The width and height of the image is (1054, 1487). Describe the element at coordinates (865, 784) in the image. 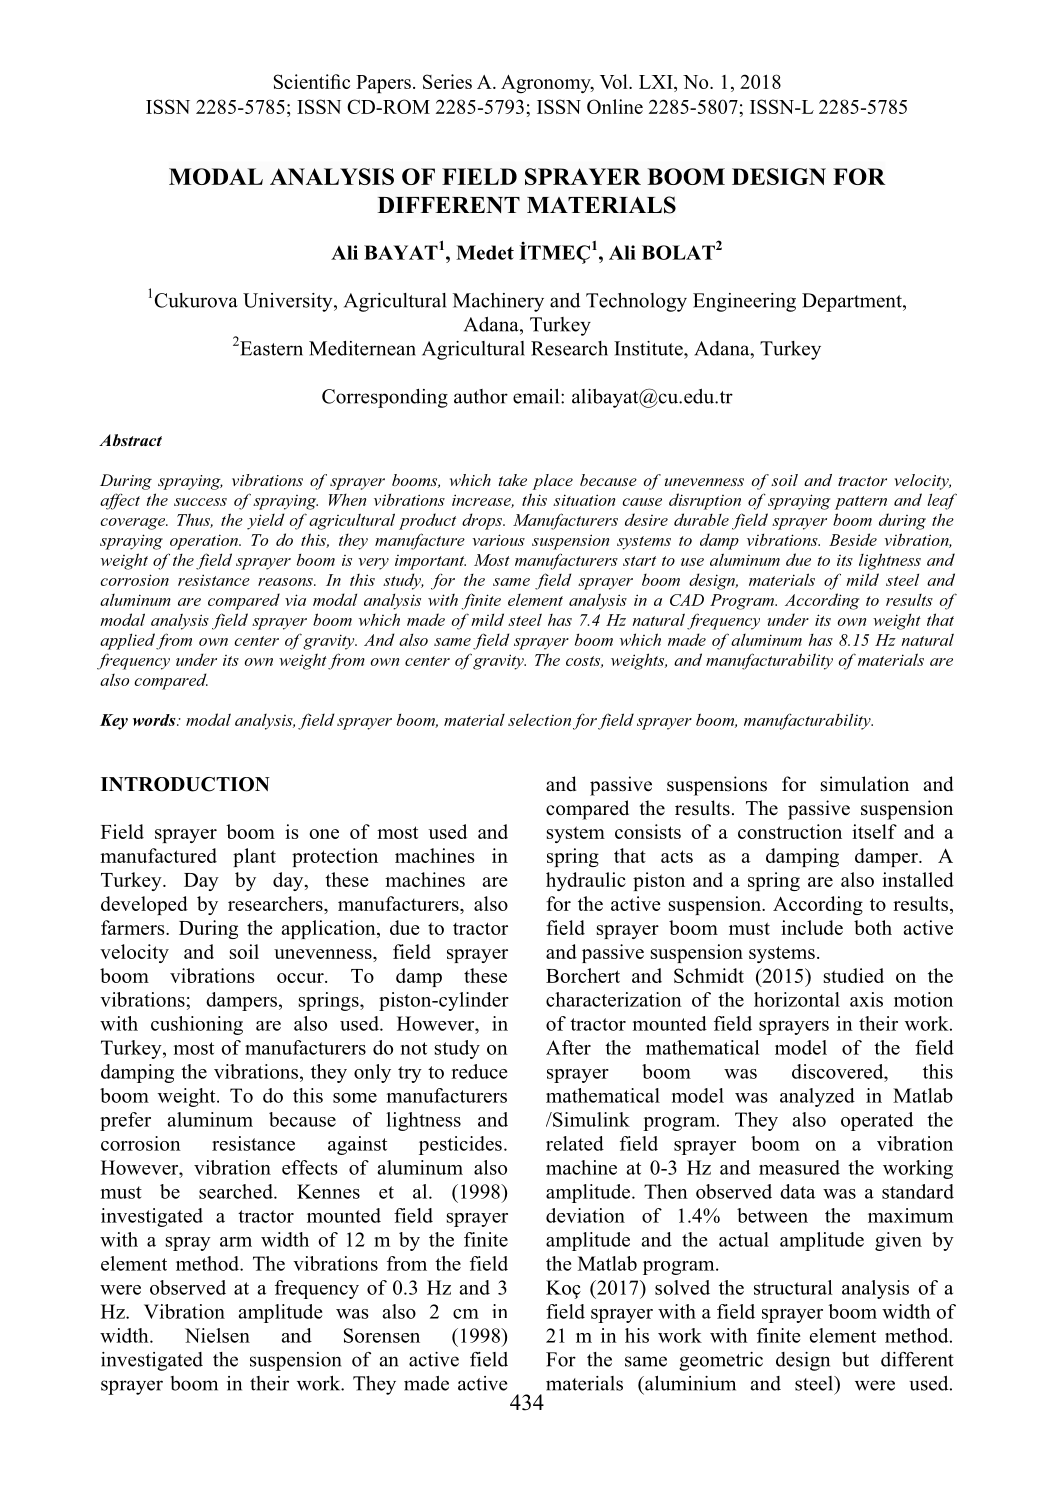

I see `simulation` at that location.
